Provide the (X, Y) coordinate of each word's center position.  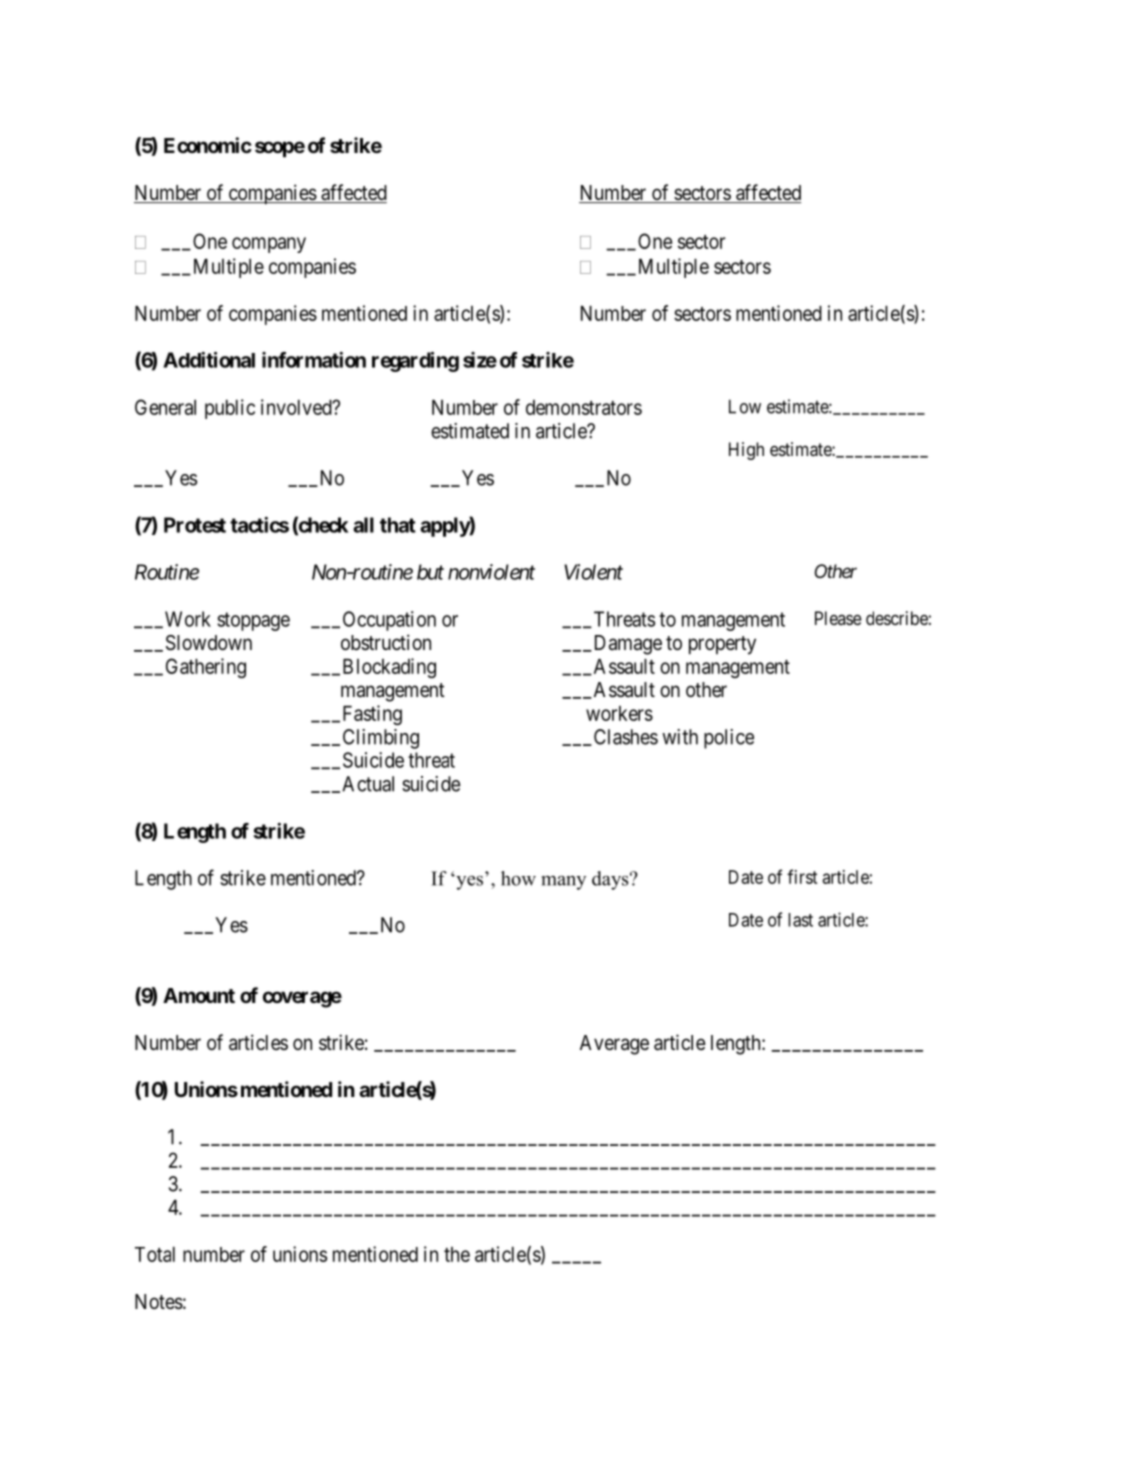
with (680, 737)
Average (614, 1045)
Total (155, 1254)
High (746, 451)
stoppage (253, 621)
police (729, 739)
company (269, 245)
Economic (208, 145)
